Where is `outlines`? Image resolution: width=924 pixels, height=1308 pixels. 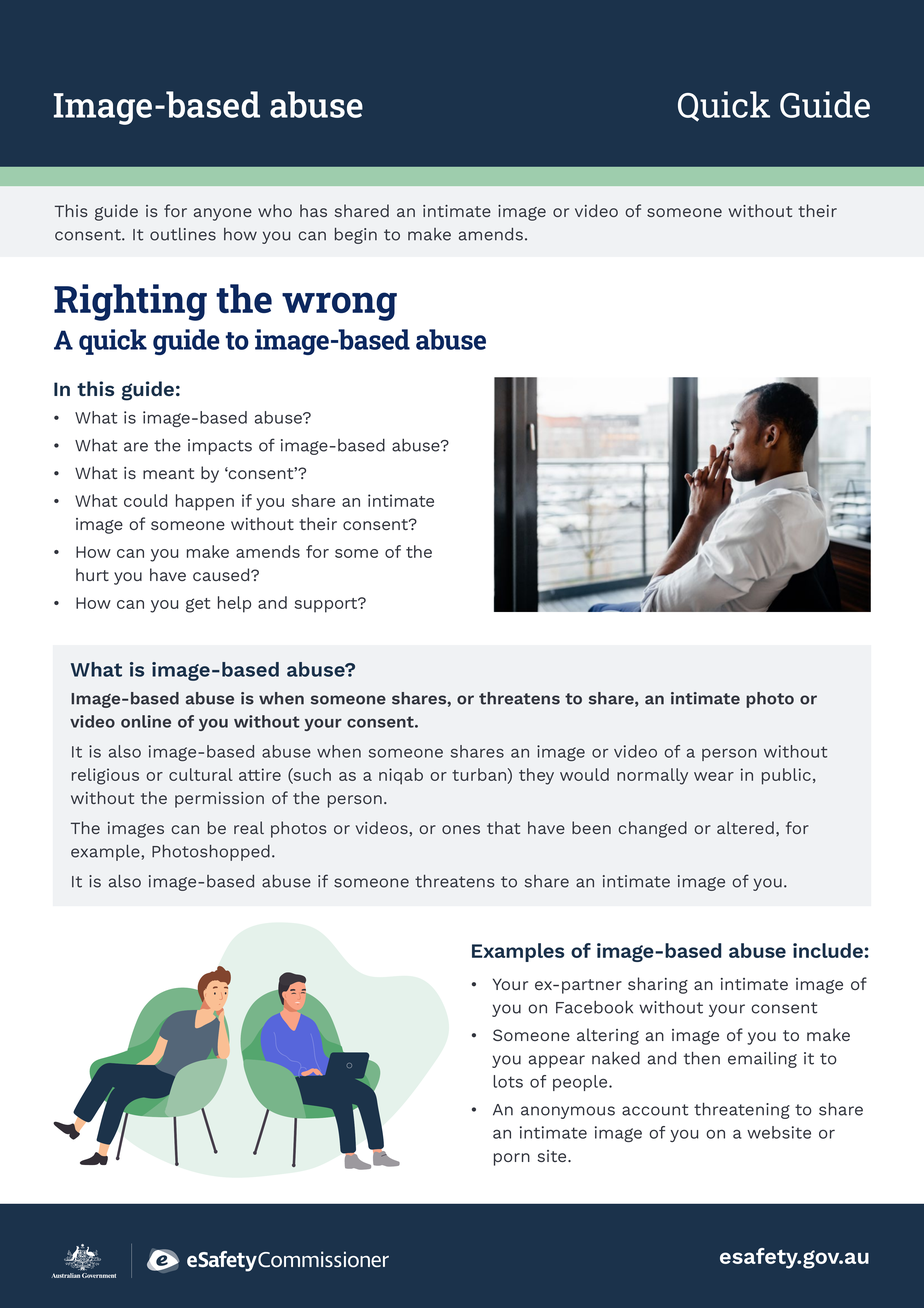 outlines is located at coordinates (183, 234).
